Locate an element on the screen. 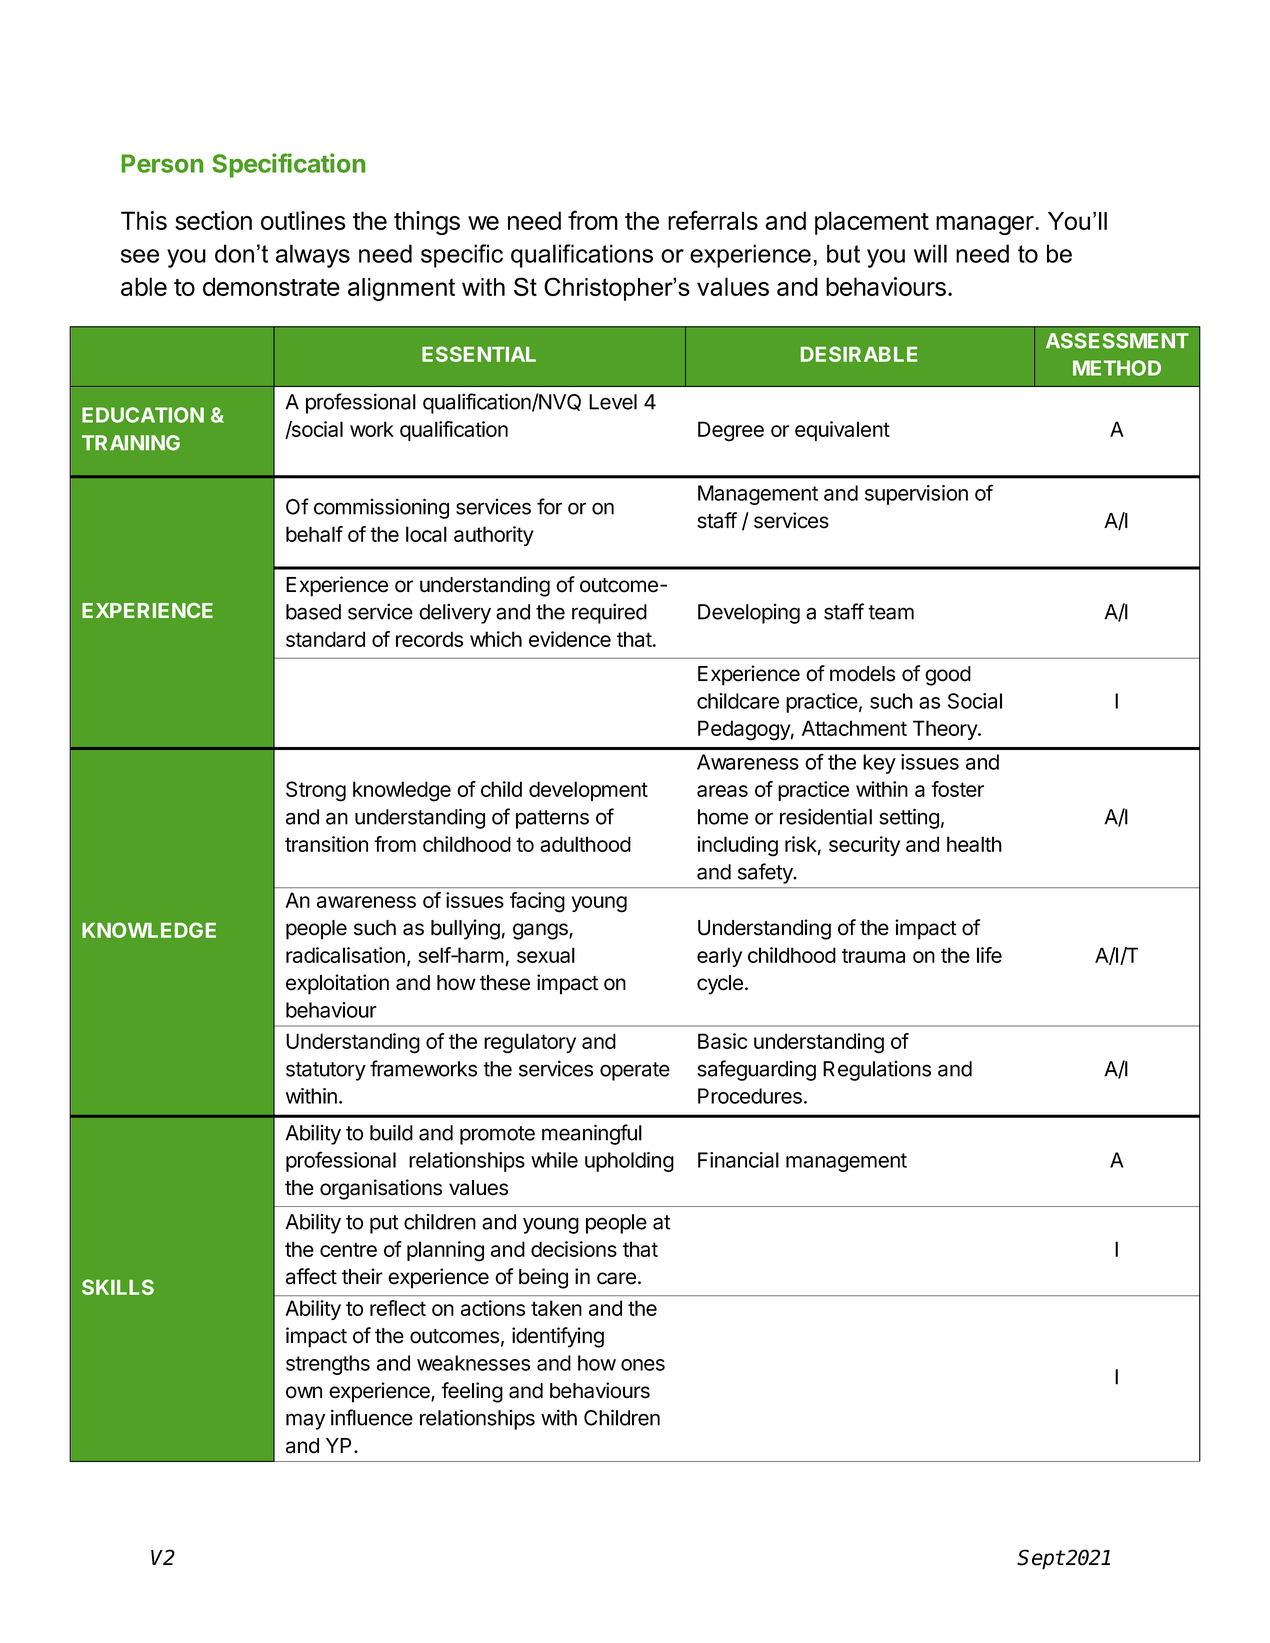  own is located at coordinates (304, 1392).
